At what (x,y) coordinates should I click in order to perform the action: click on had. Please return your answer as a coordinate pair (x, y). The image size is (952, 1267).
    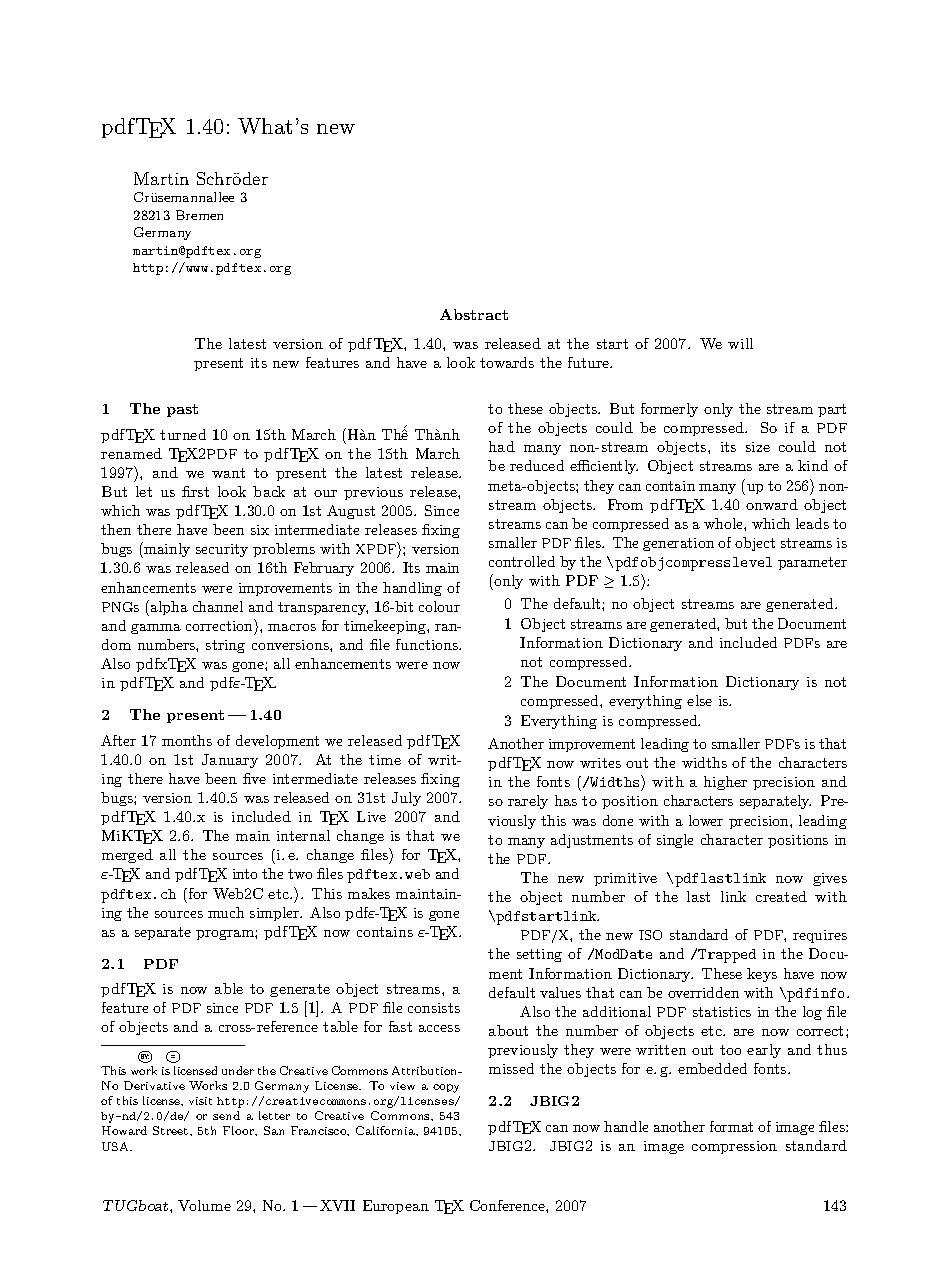
    Looking at the image, I should click on (502, 446).
